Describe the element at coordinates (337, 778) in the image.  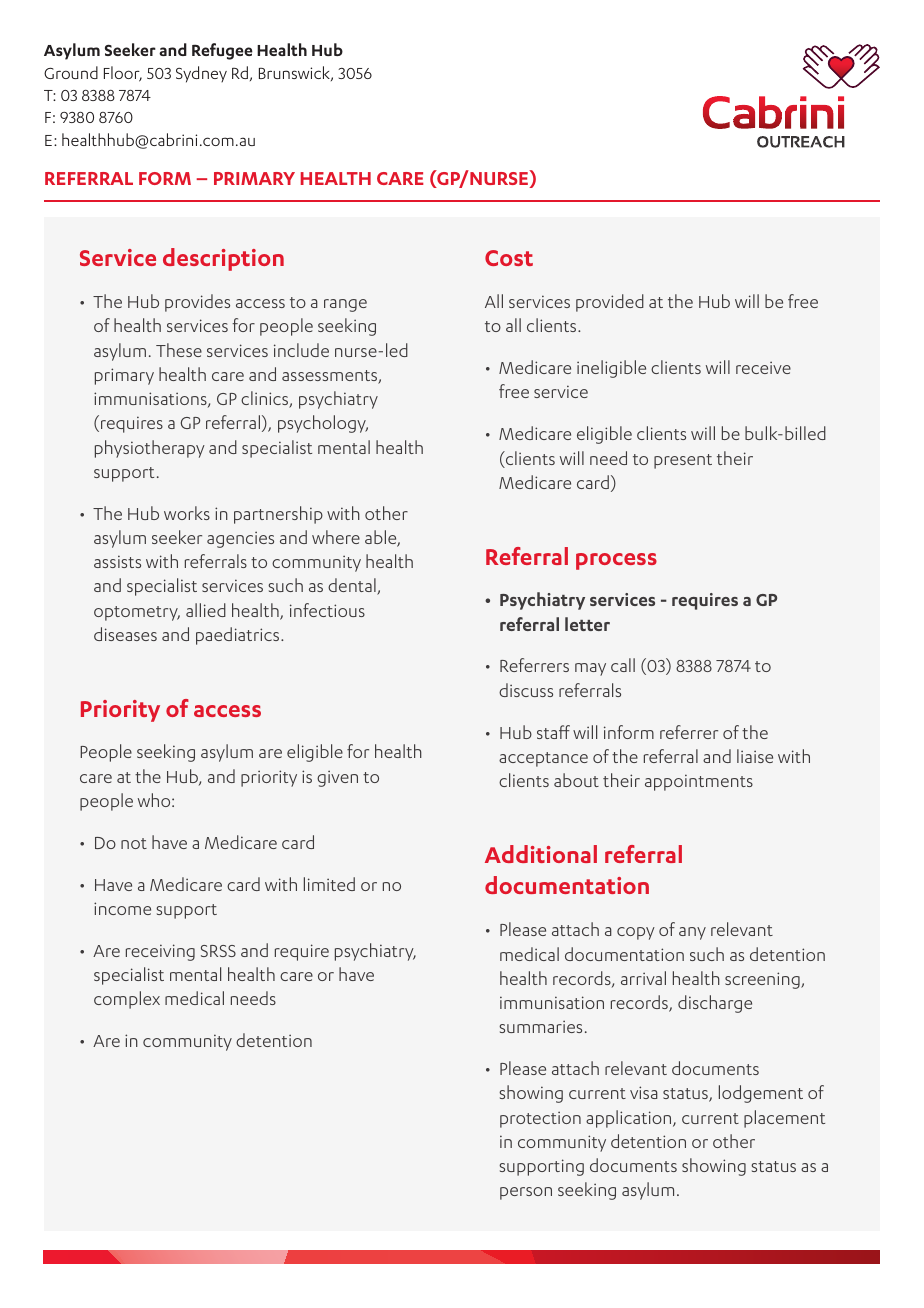
I see `given` at that location.
